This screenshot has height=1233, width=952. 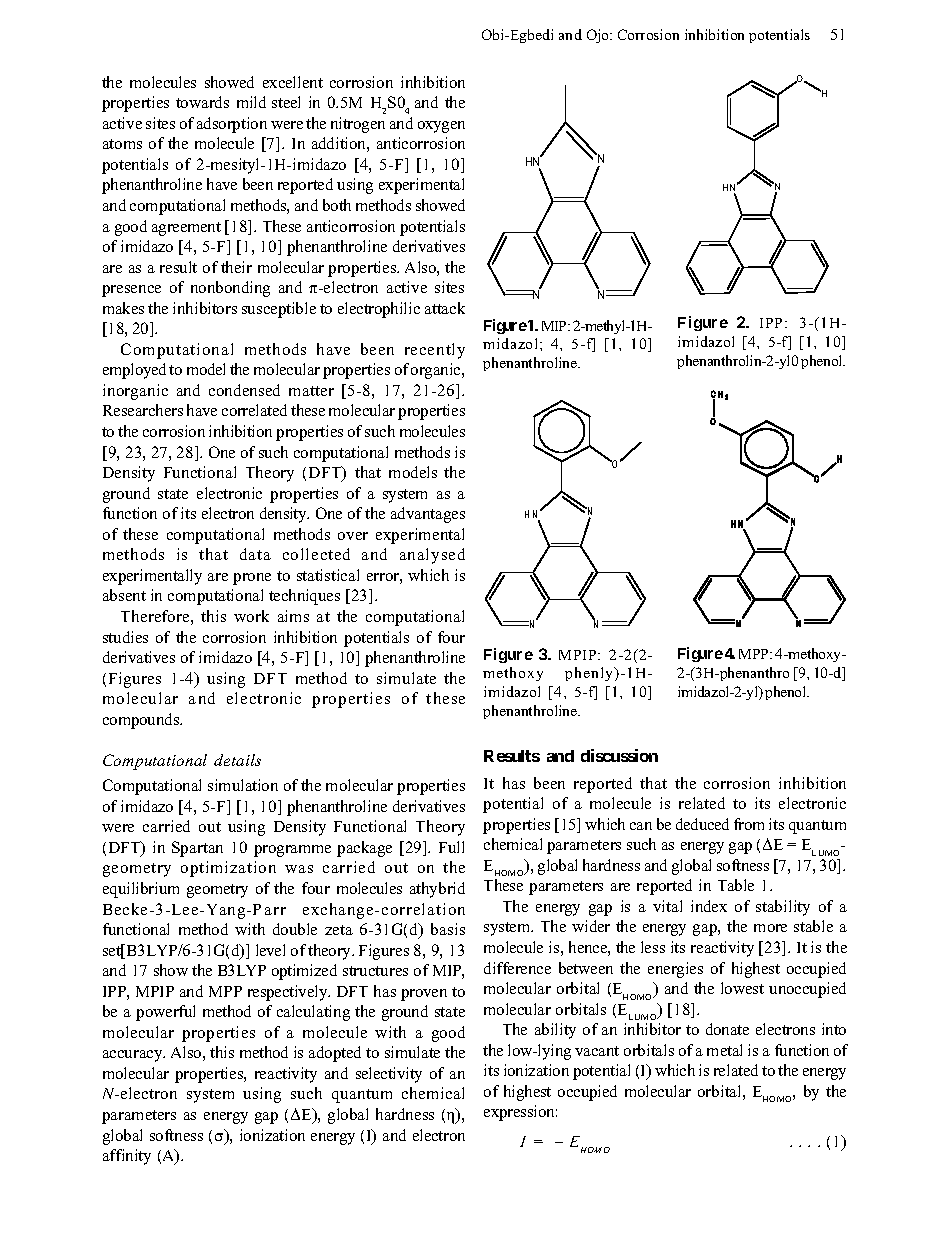 What do you see at coordinates (435, 351) in the screenshot?
I see `recently` at bounding box center [435, 351].
